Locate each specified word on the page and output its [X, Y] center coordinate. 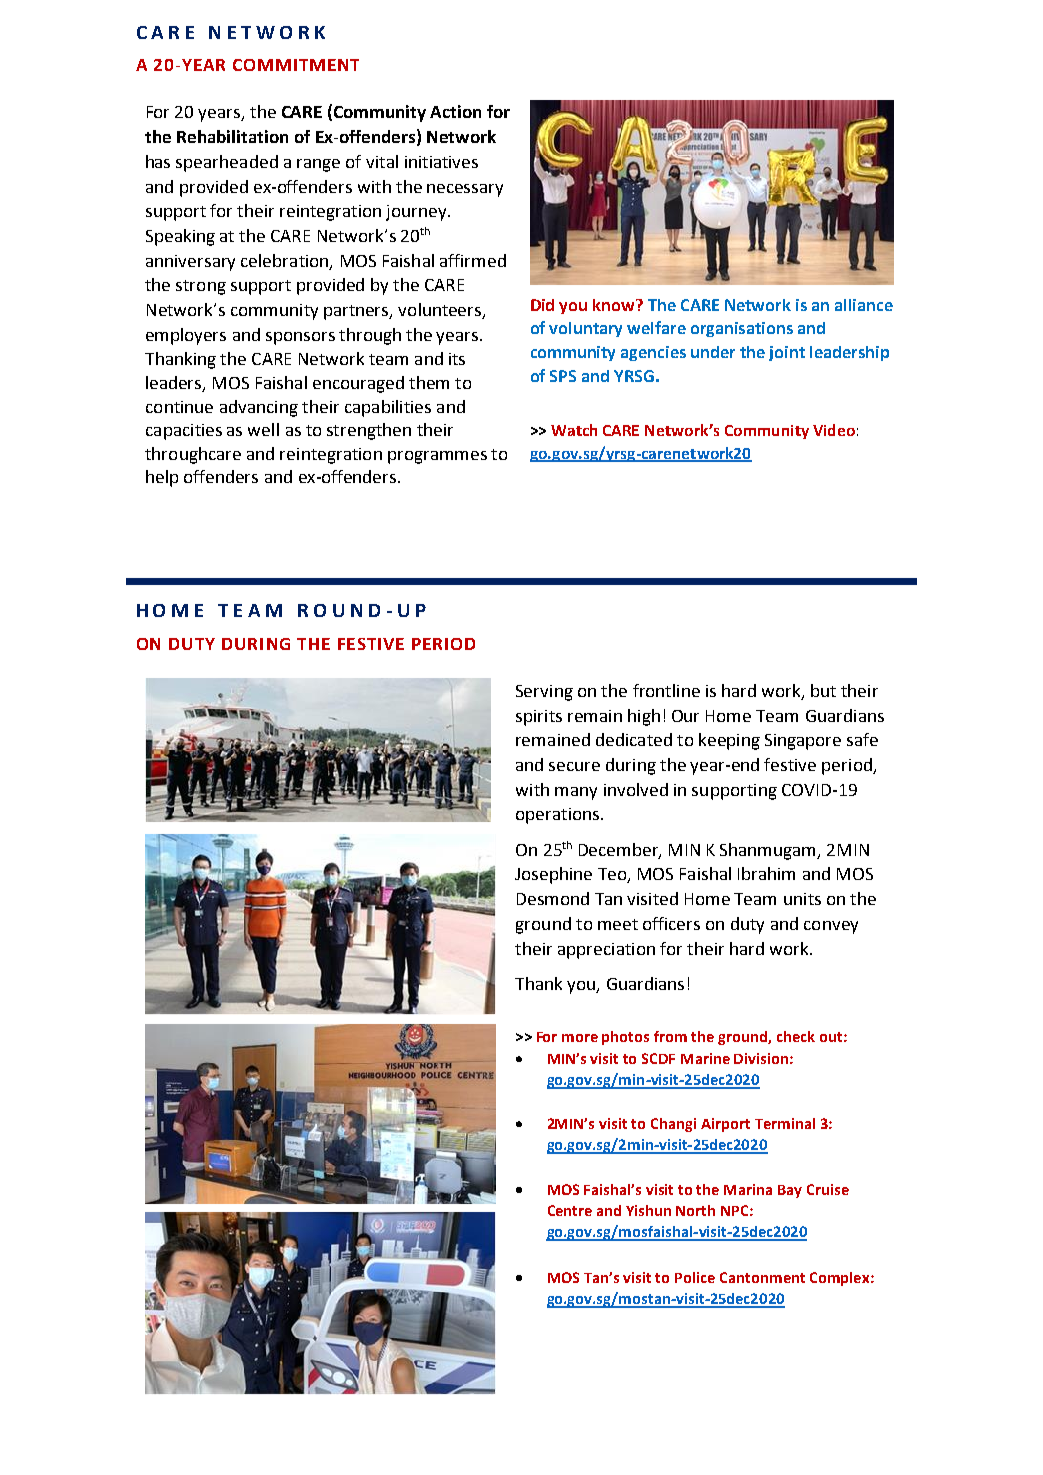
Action [455, 111]
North [695, 1210]
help [162, 478]
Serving [544, 693]
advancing [259, 408]
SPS [563, 376]
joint [787, 353]
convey [831, 927]
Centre [570, 1210]
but [823, 690]
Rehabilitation [232, 136]
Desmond [553, 898]
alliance [864, 305]
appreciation [606, 951]
